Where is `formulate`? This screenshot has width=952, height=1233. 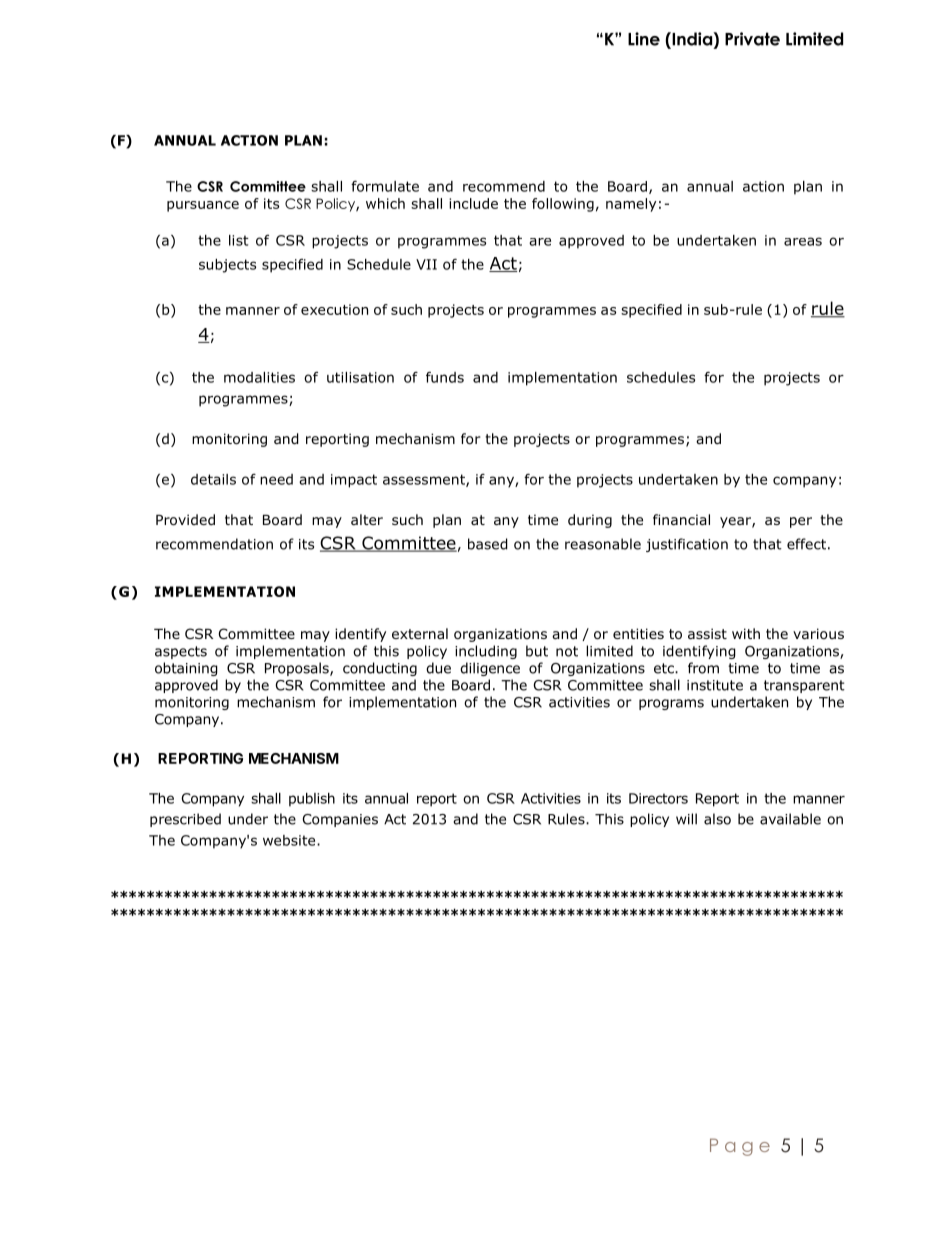
formulate is located at coordinates (385, 186).
